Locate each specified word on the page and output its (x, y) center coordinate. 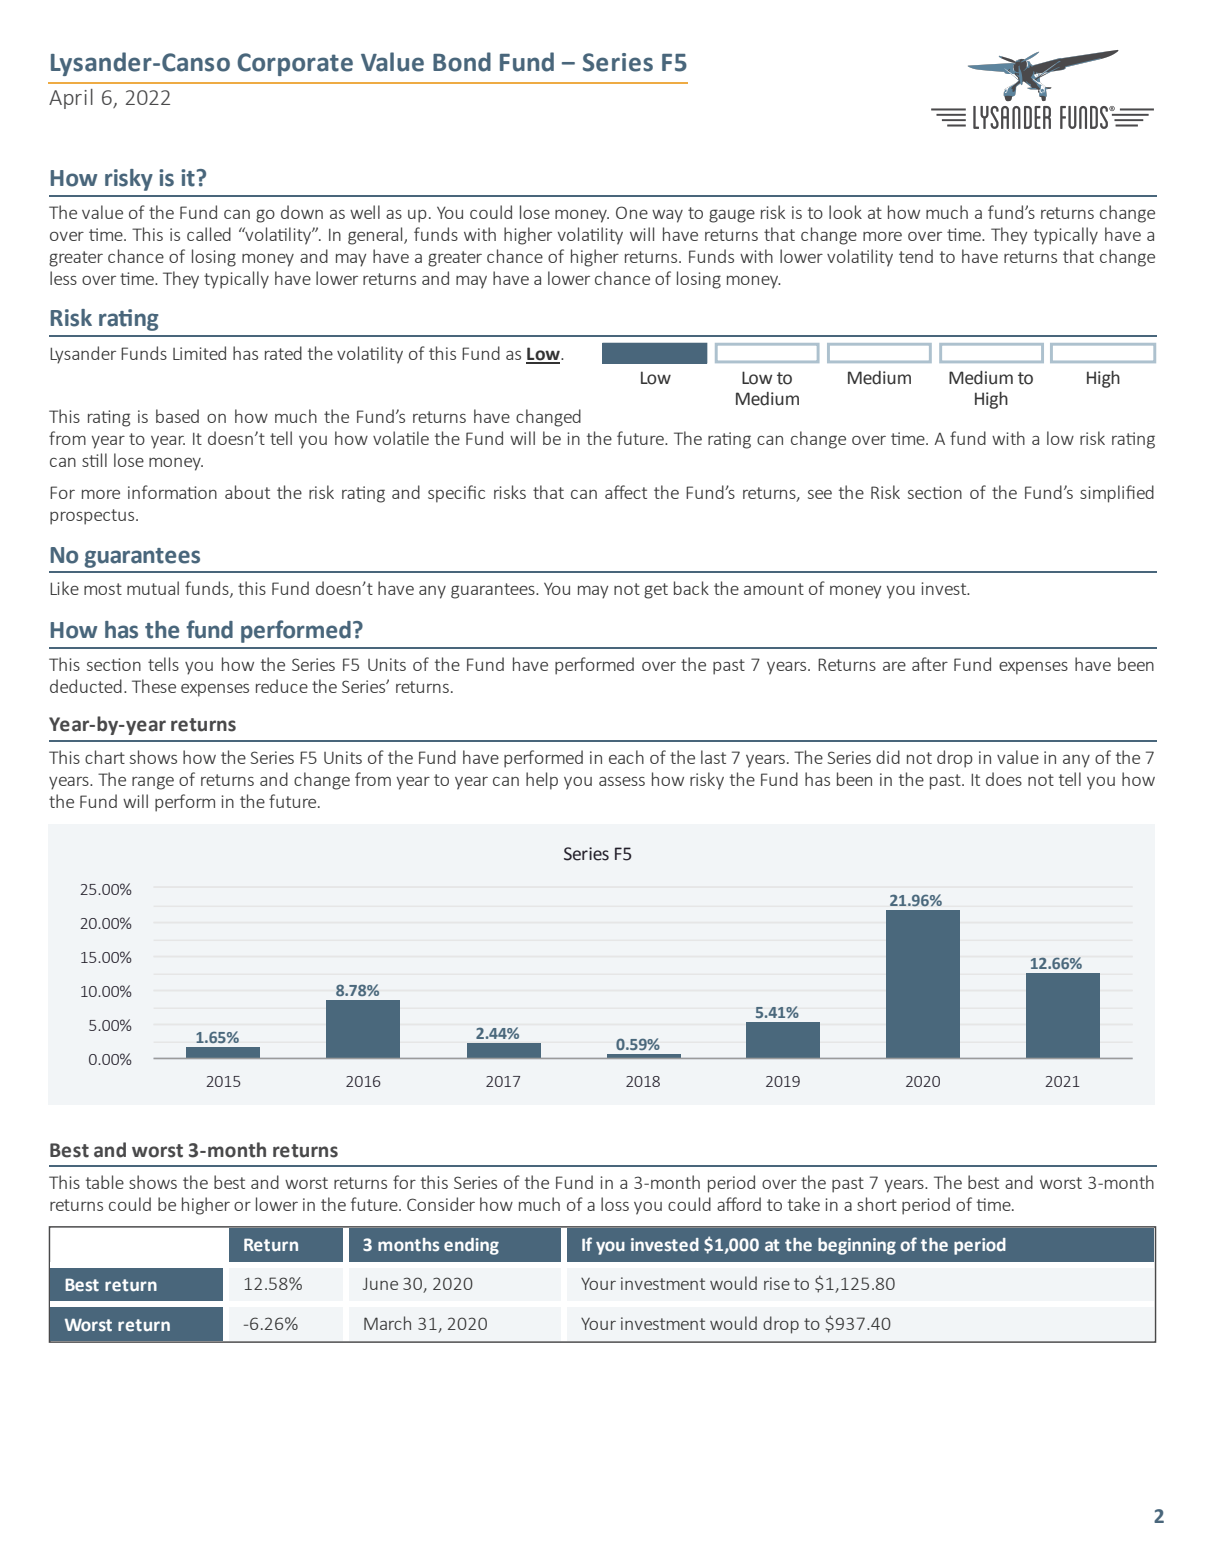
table (105, 1182)
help (542, 781)
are (894, 666)
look (845, 212)
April (71, 99)
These (154, 686)
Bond (462, 62)
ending (471, 1246)
